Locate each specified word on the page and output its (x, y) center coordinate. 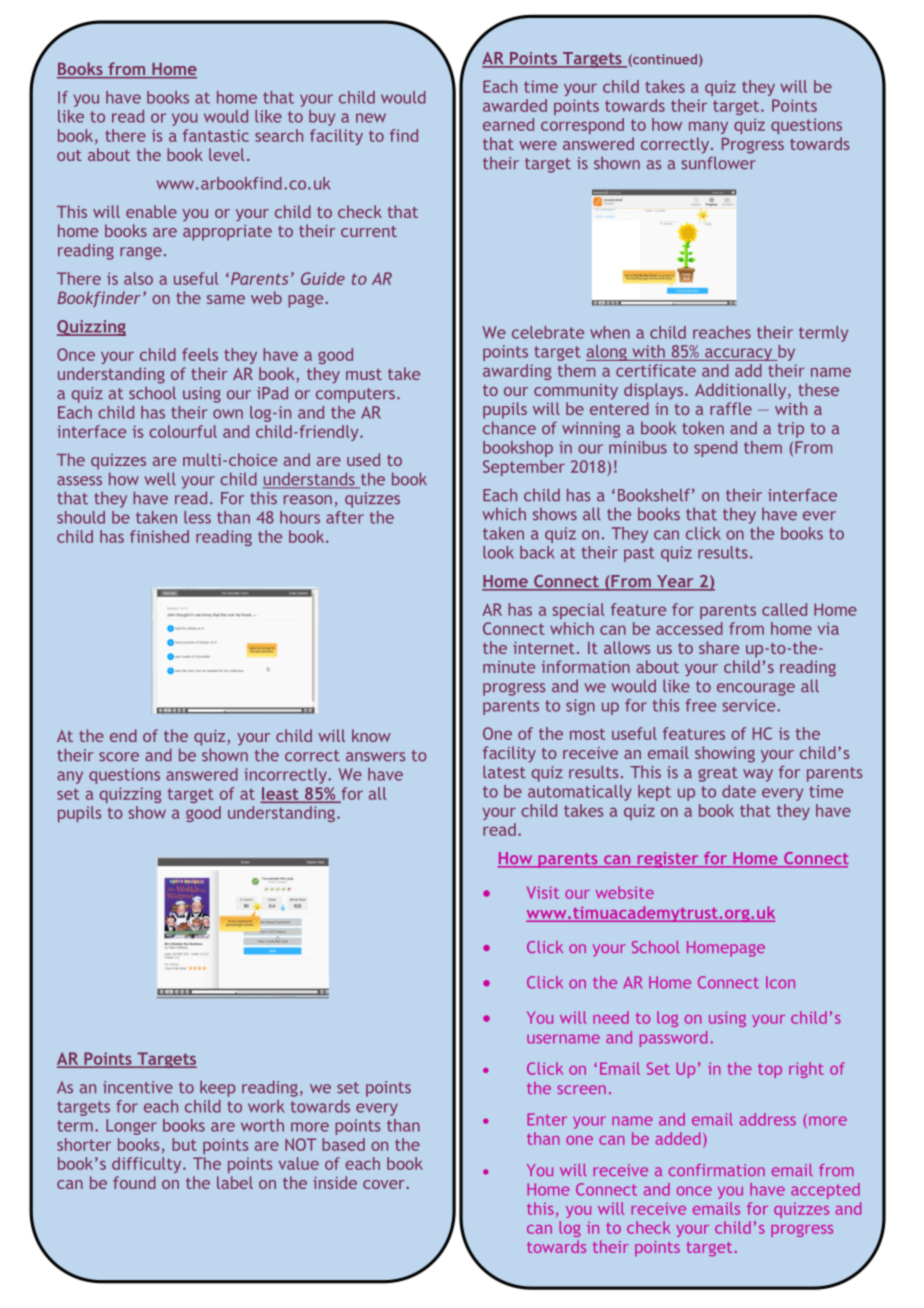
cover (385, 1184)
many (708, 127)
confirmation (717, 1170)
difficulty (148, 1165)
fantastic (216, 135)
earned (508, 124)
